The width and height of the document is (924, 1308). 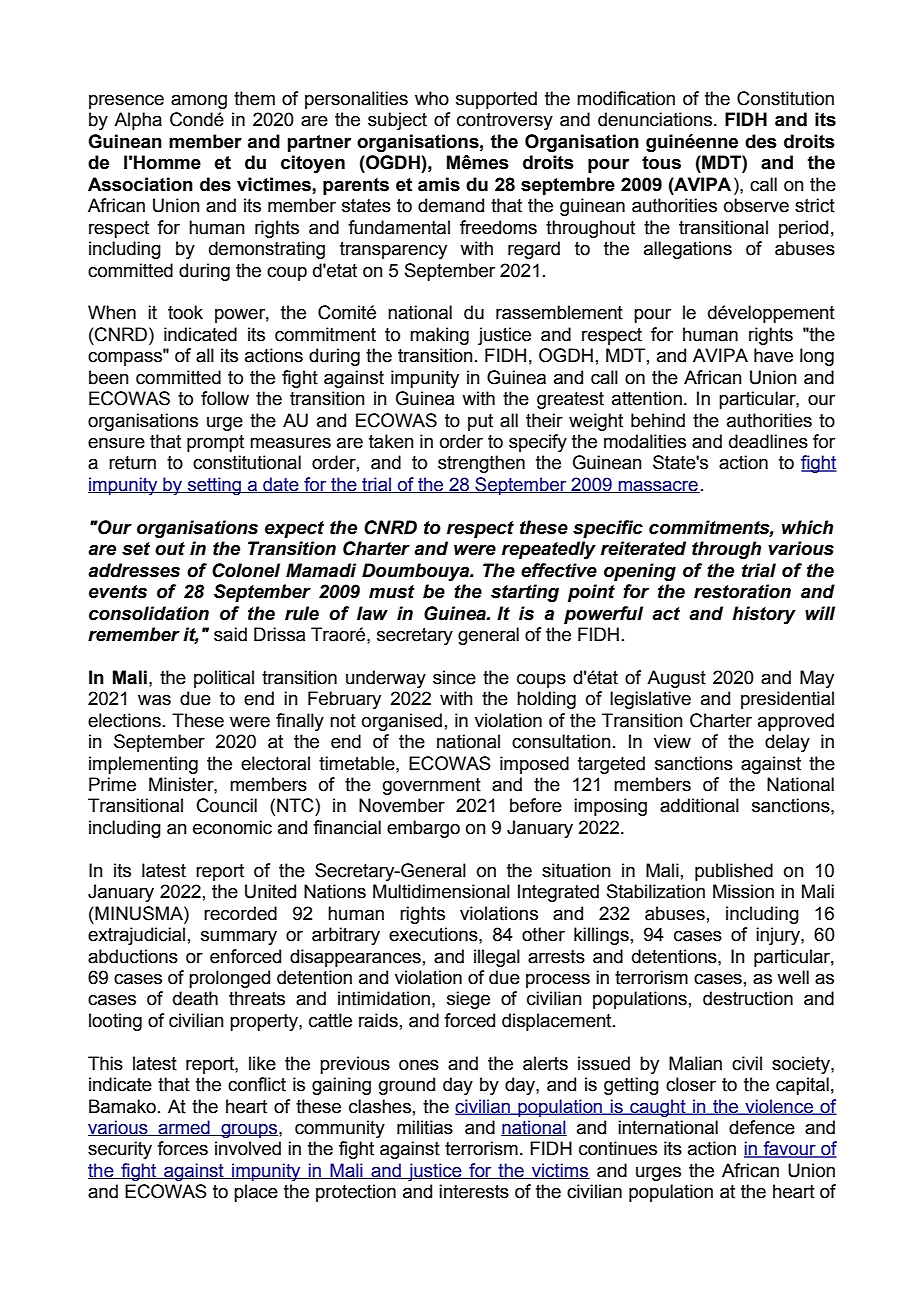 What do you see at coordinates (699, 805) in the document?
I see `additional` at bounding box center [699, 805].
